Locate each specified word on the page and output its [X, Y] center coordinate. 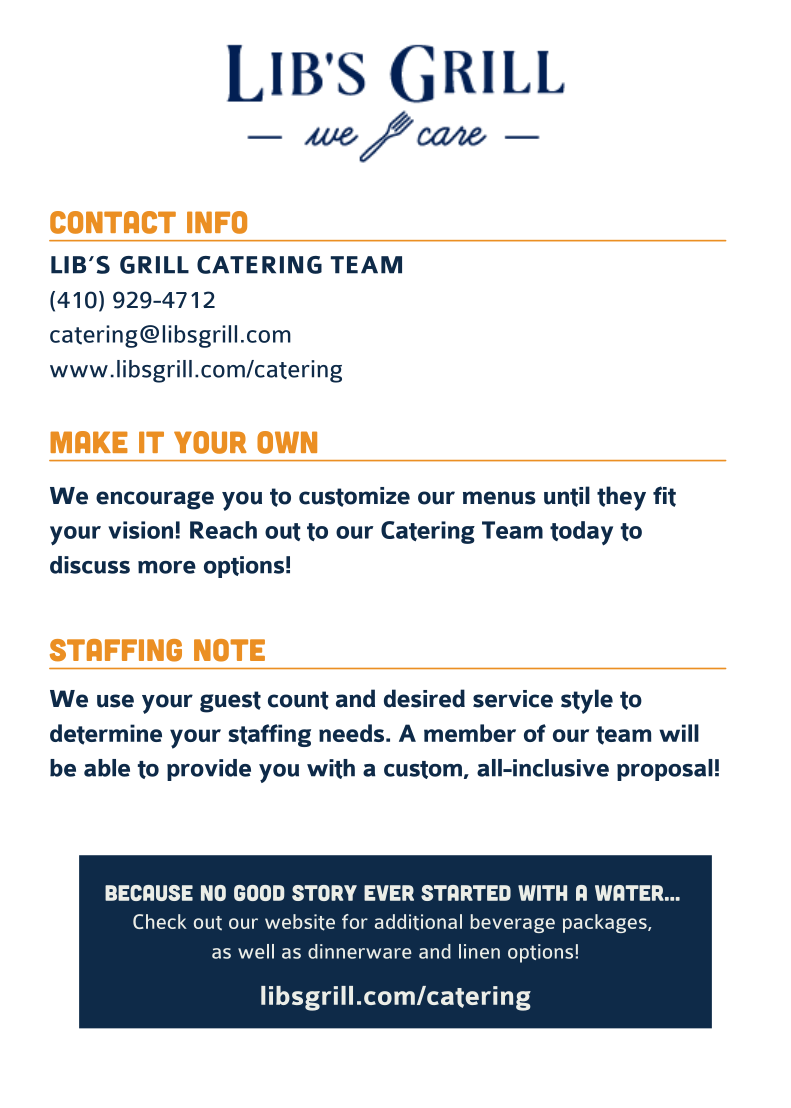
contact [113, 222]
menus [499, 498]
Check [160, 921]
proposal [665, 770]
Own [287, 442]
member [470, 733]
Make [89, 442]
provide [209, 770]
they [621, 498]
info [217, 222]
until [567, 496]
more [167, 567]
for [355, 921]
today [581, 533]
